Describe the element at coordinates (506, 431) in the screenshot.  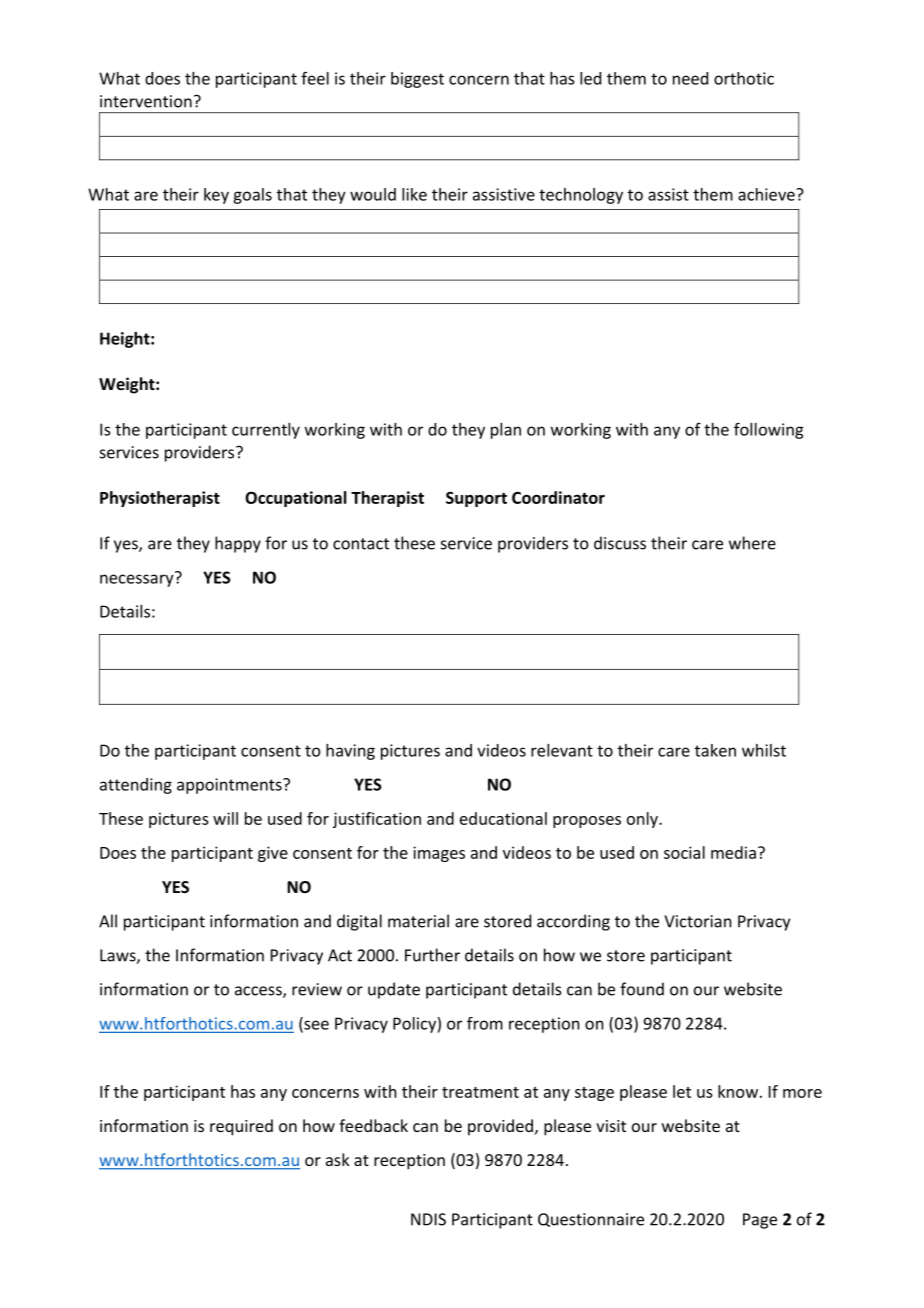
I see `plan` at that location.
